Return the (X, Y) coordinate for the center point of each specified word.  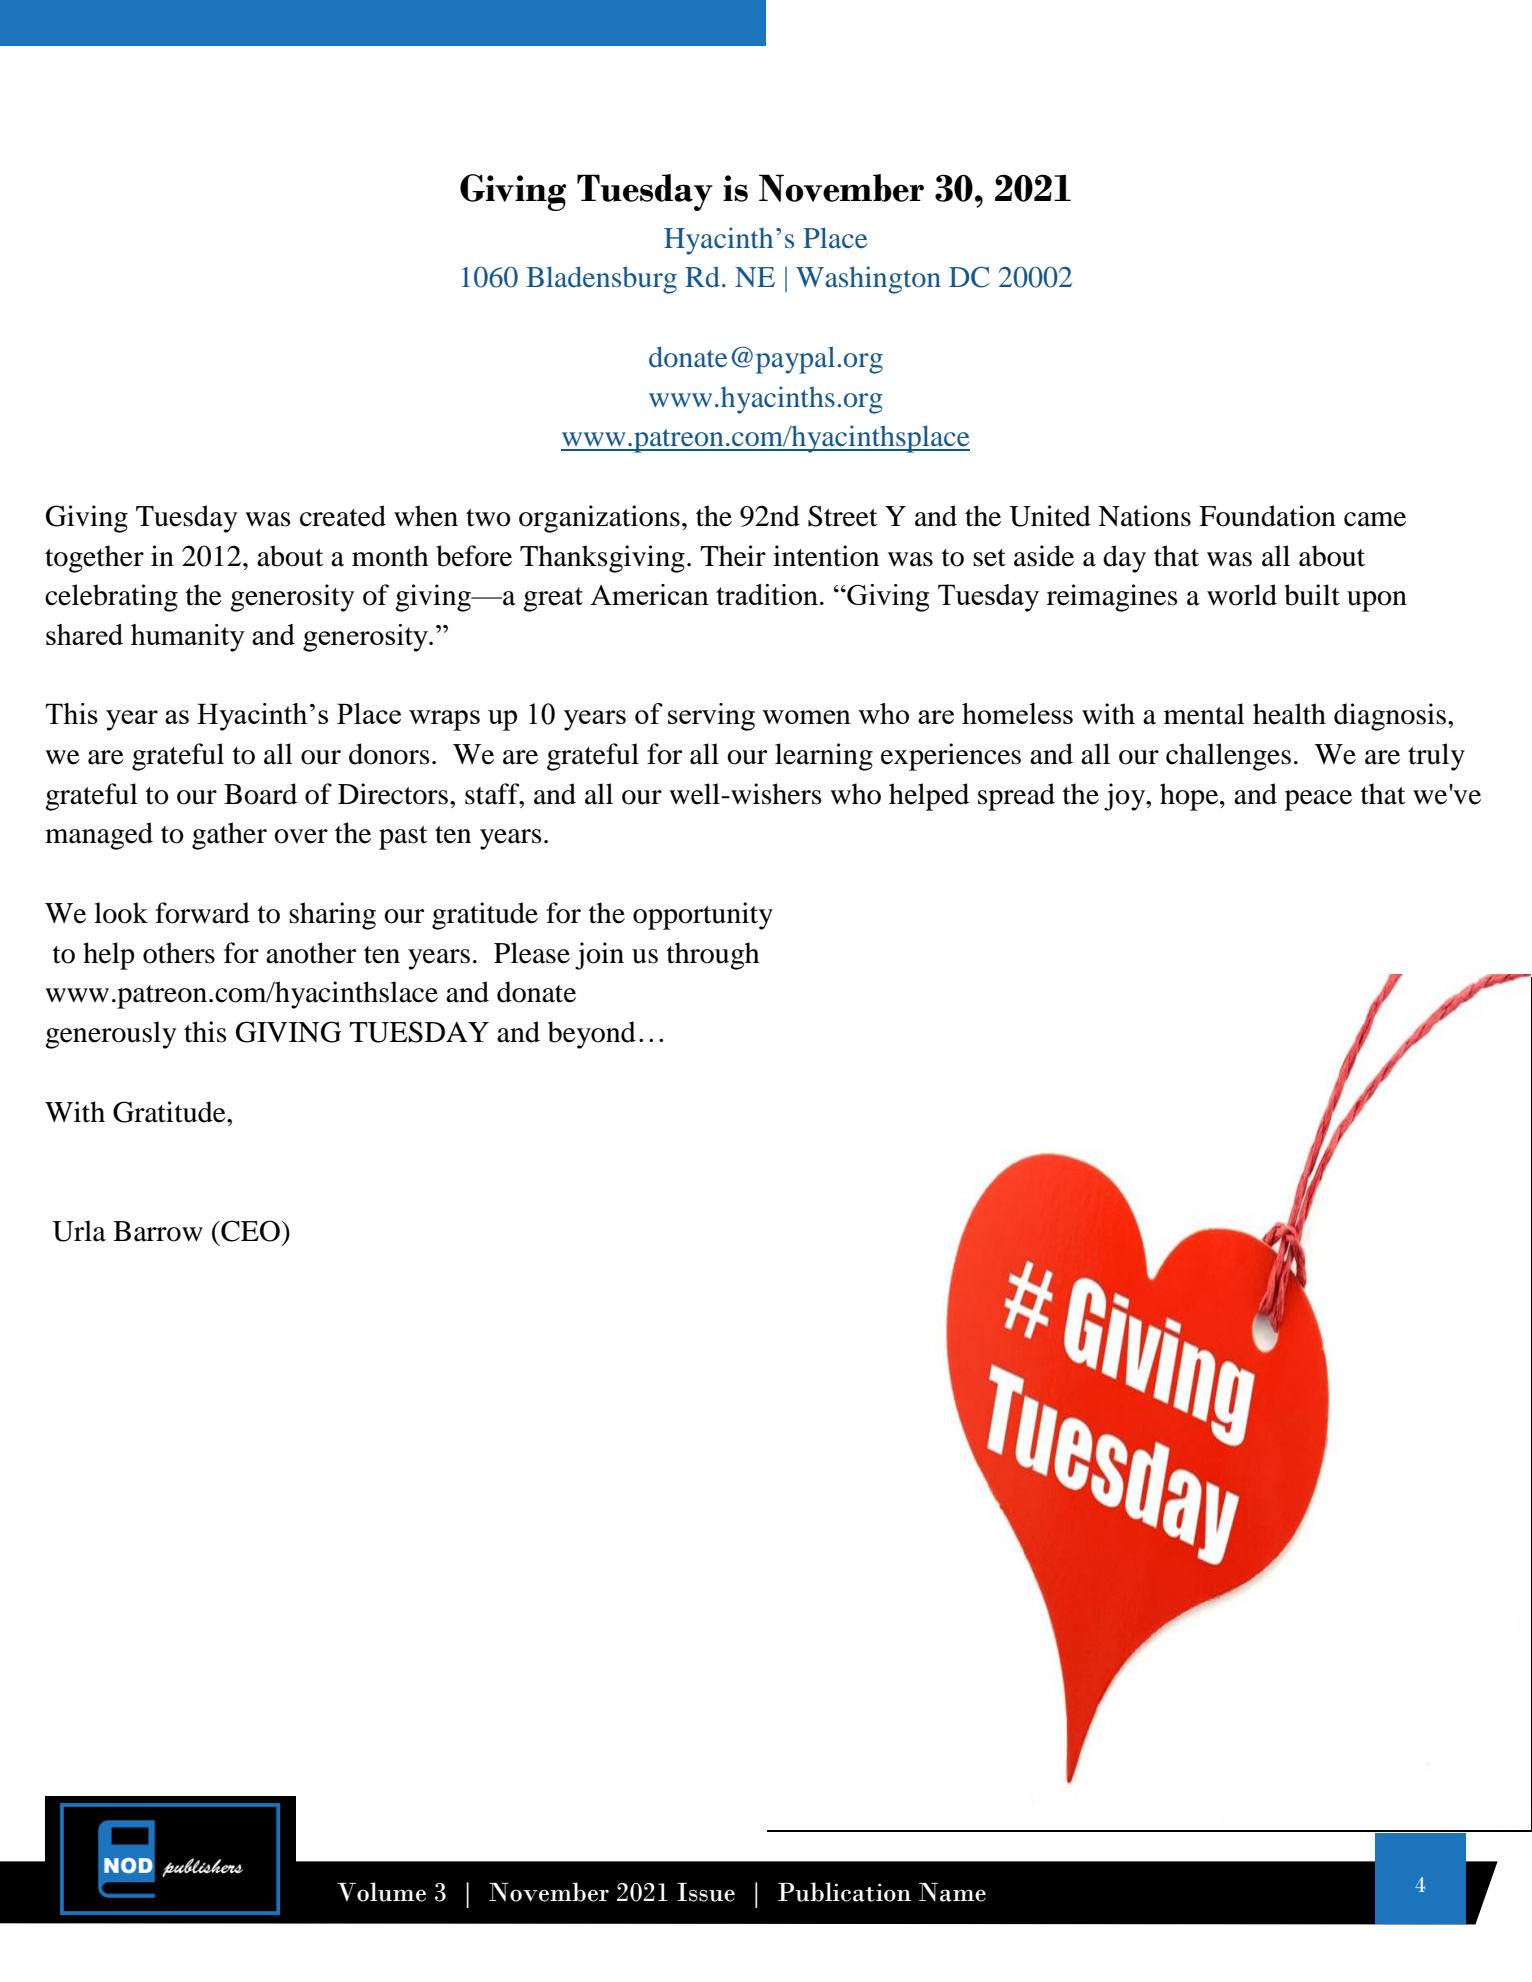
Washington (868, 280)
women (806, 717)
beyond (592, 1035)
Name (952, 1892)
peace (1318, 800)
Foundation (1267, 516)
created (343, 516)
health (1289, 714)
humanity (188, 638)
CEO (250, 1231)
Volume (381, 1892)
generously (110, 1035)
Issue (706, 1892)
